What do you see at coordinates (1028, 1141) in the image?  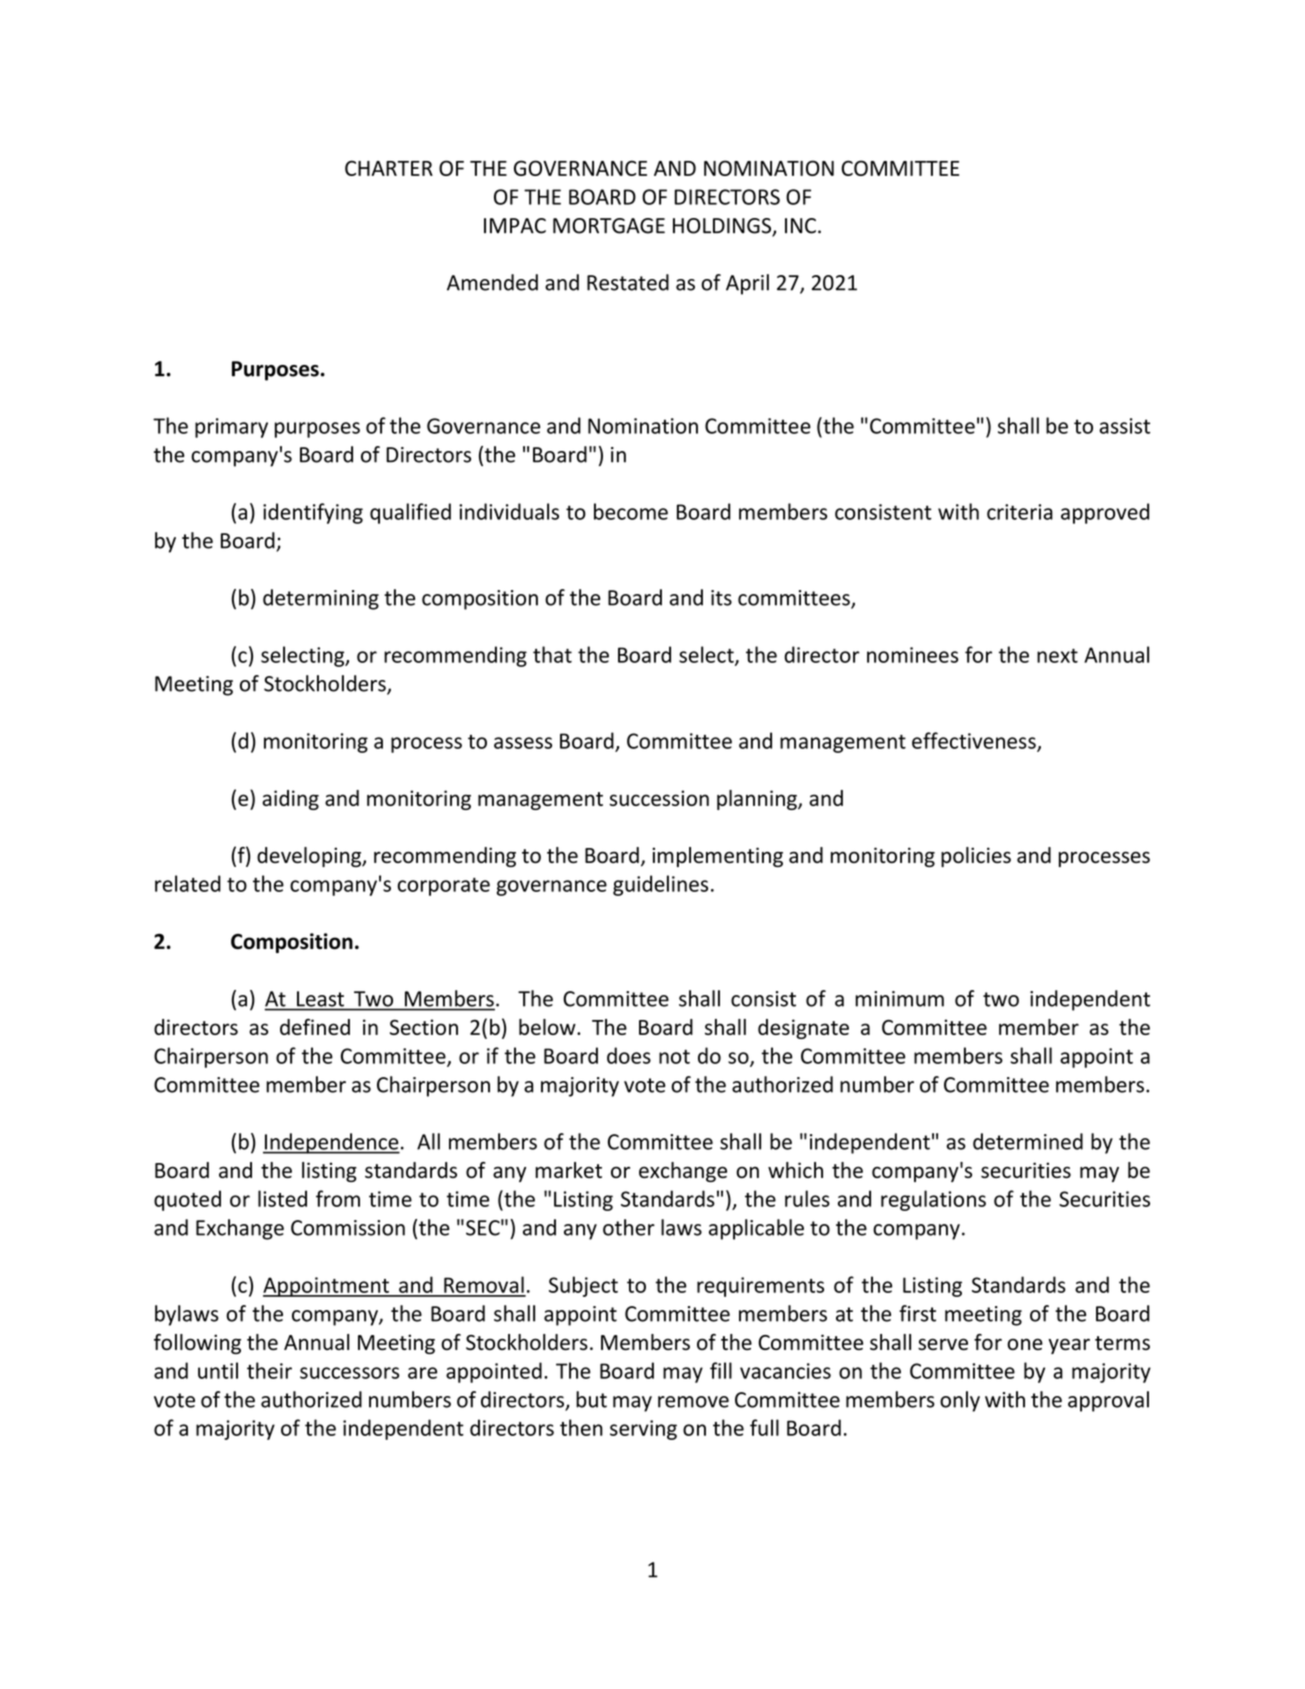 I see `determined` at bounding box center [1028, 1141].
